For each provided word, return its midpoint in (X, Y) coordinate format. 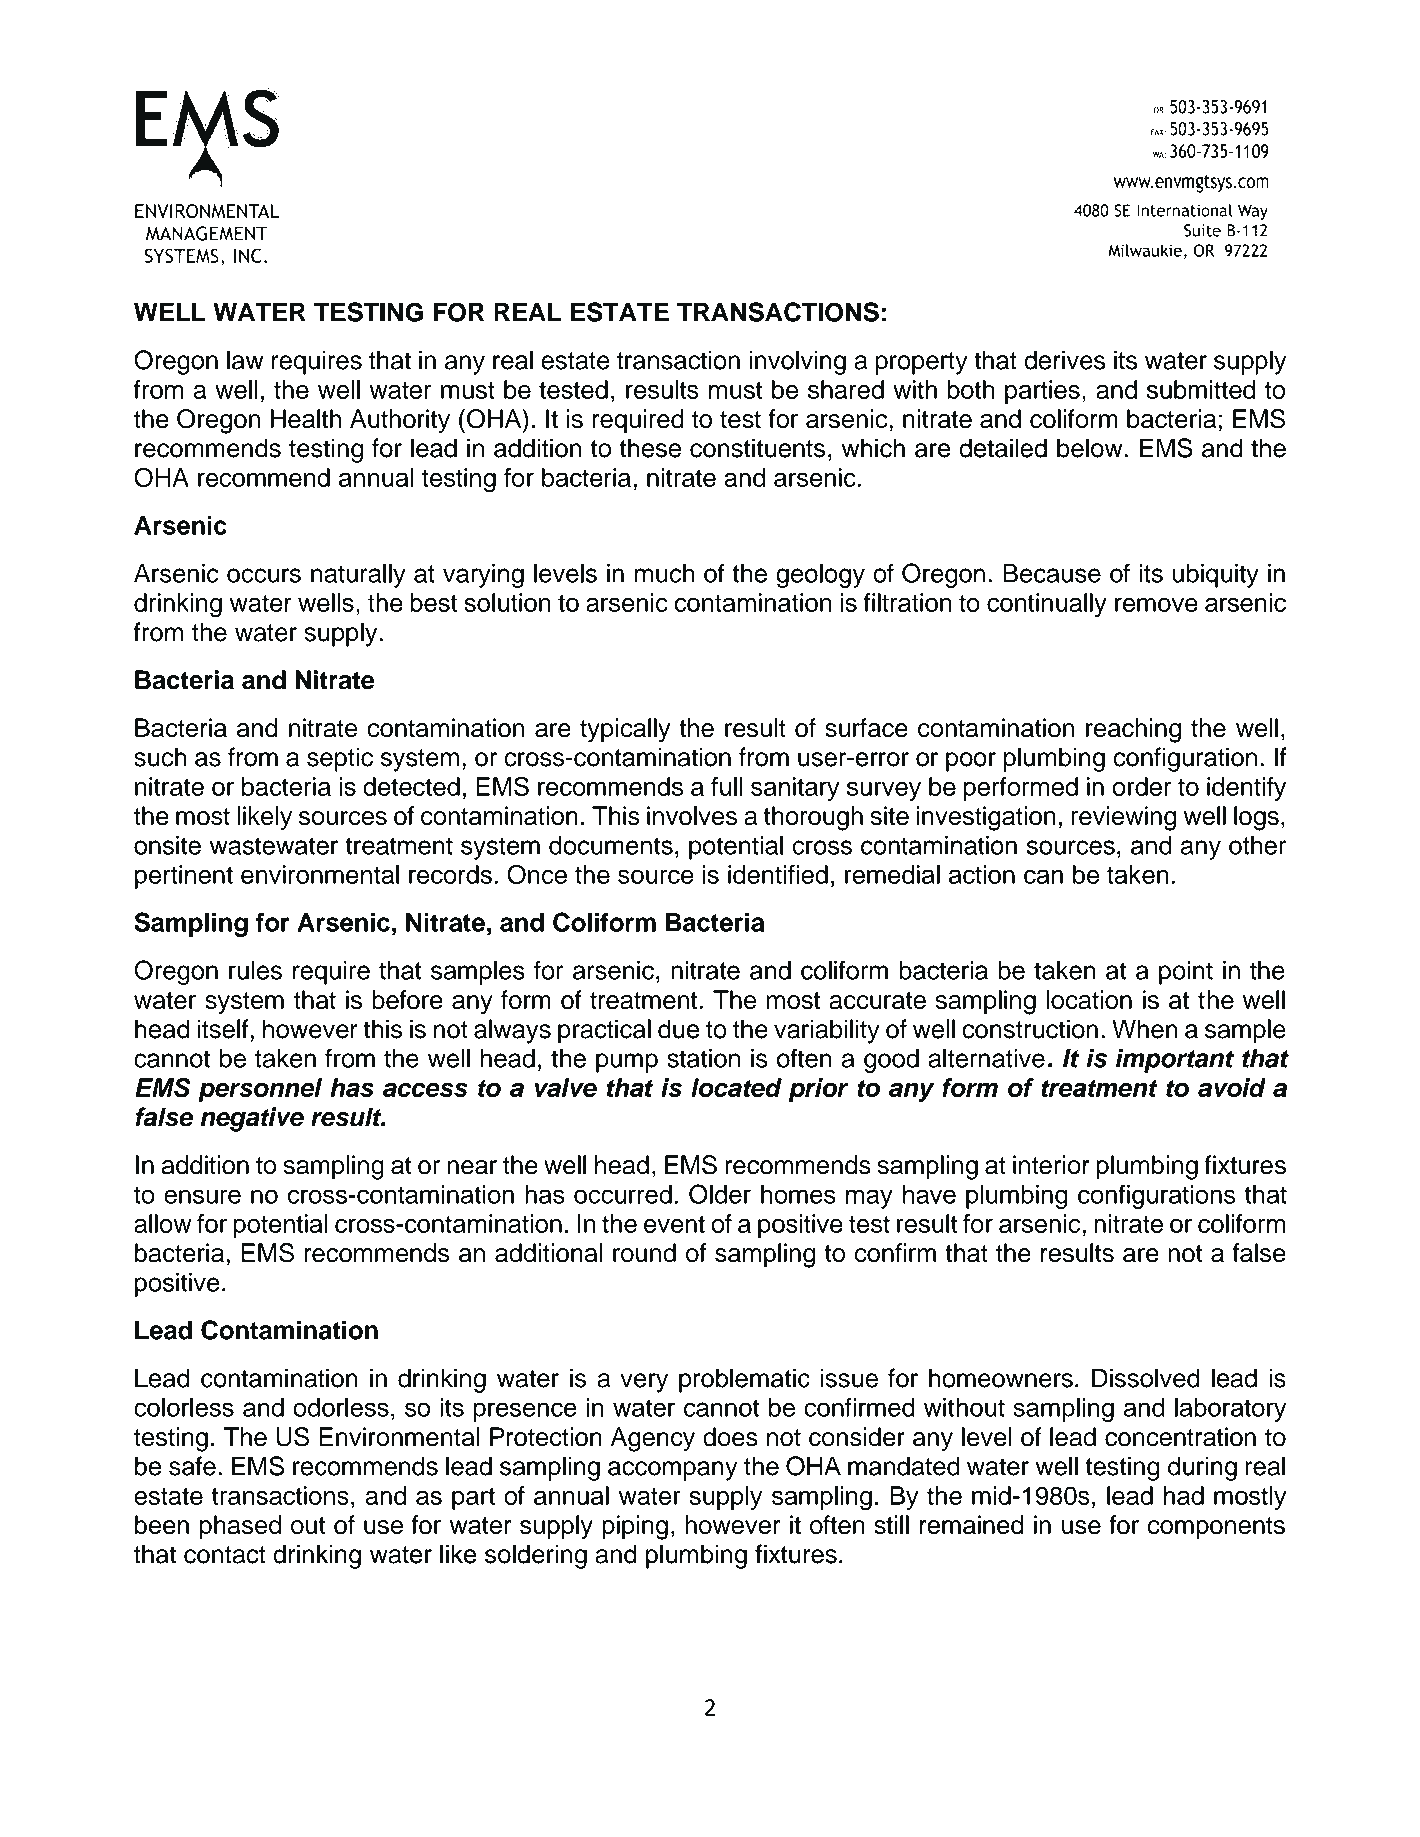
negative (252, 1119)
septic (340, 759)
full (727, 786)
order (1142, 786)
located (736, 1088)
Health (306, 419)
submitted (1201, 389)
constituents (757, 448)
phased (240, 1527)
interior (1051, 1165)
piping (635, 1527)
